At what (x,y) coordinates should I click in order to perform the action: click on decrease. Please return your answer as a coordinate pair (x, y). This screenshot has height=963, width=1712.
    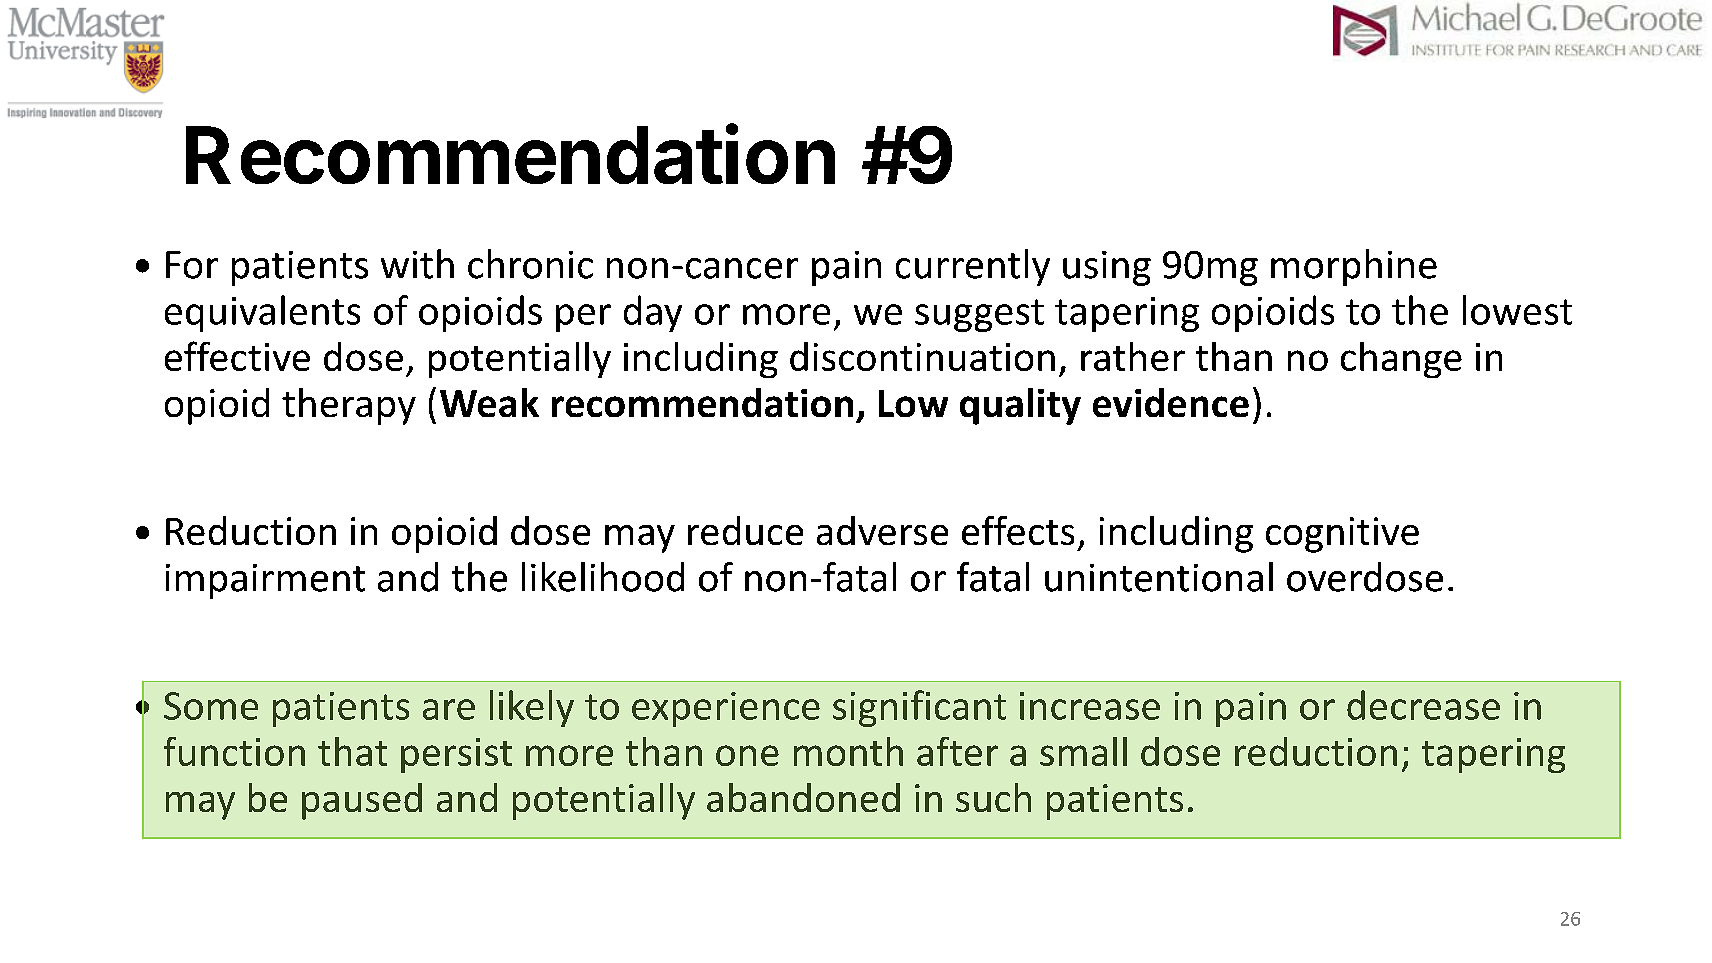
    Looking at the image, I should click on (1423, 705).
